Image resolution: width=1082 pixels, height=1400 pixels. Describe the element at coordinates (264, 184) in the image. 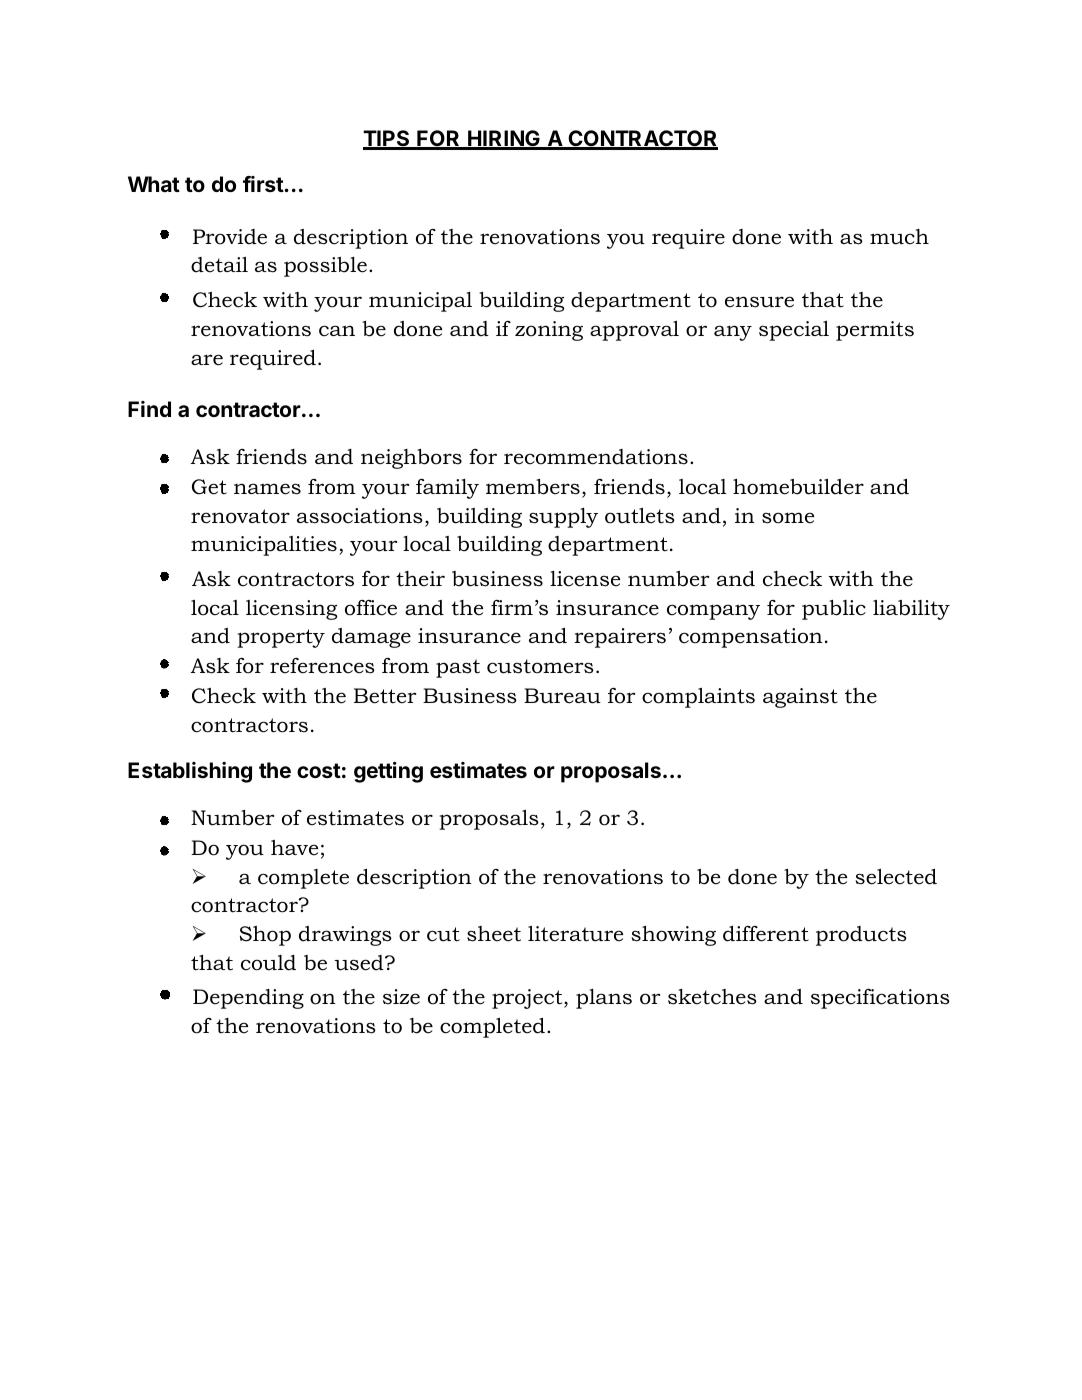

I see `first` at that location.
